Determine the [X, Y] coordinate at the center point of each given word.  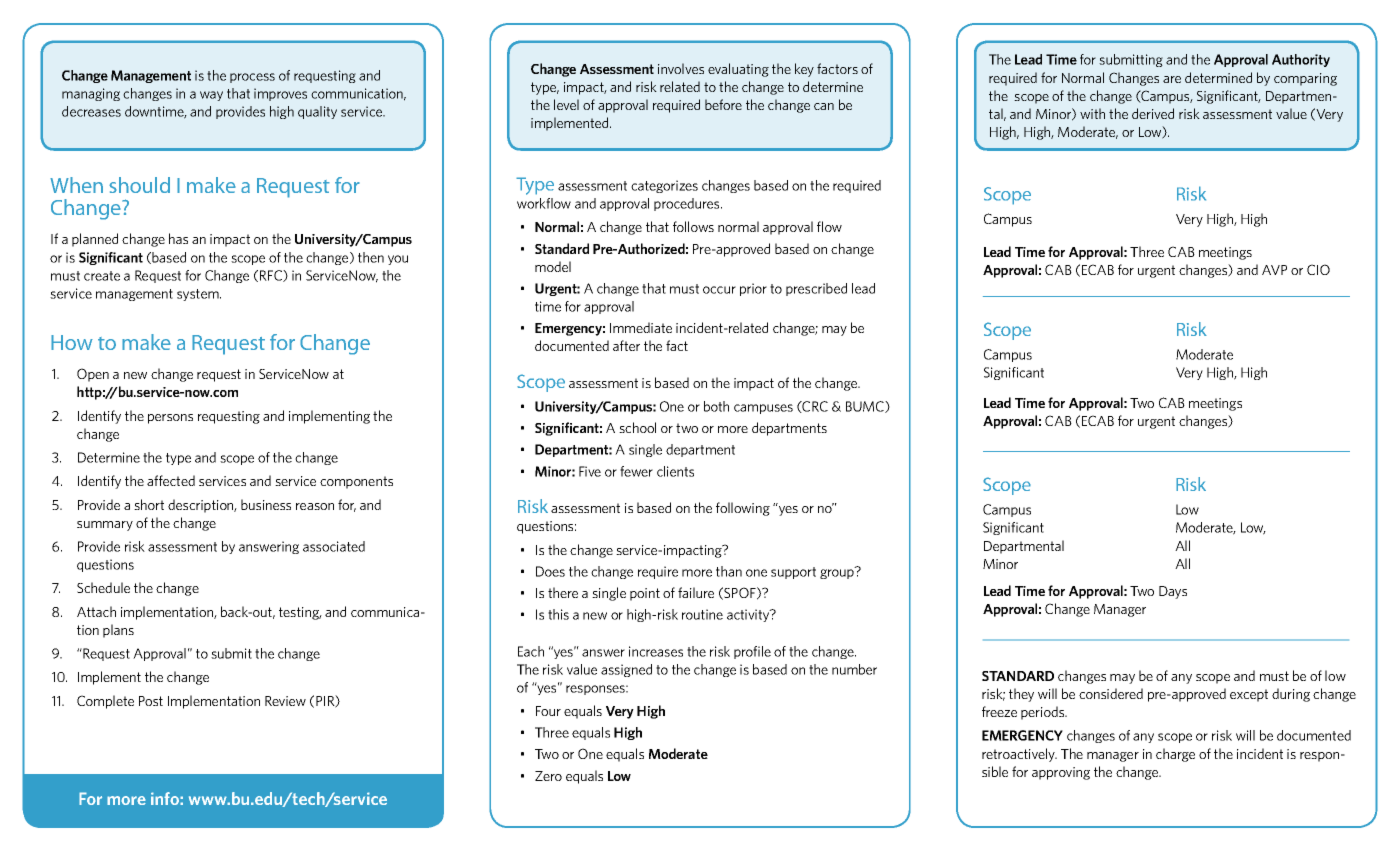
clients [675, 471]
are [1172, 79]
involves [681, 68]
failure [696, 592]
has [178, 238]
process [252, 78]
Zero [548, 776]
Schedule [103, 587]
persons [170, 419]
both [716, 406]
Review [285, 701]
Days [1173, 592]
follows [693, 226]
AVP [1274, 270]
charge [1175, 755]
